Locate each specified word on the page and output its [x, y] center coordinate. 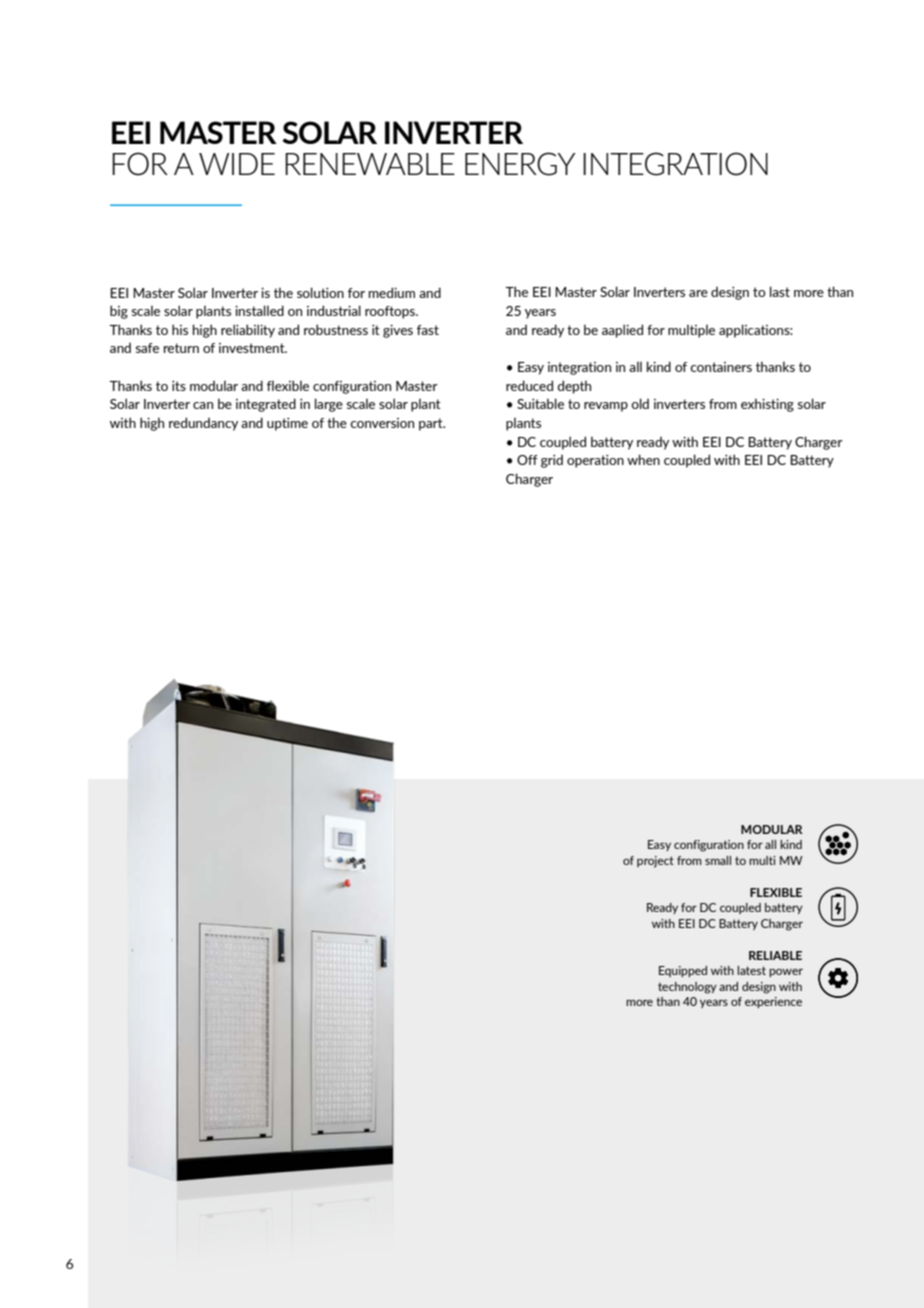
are [698, 293]
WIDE [237, 164]
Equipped [683, 971]
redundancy [203, 424]
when [643, 459]
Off [527, 460]
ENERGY [520, 164]
